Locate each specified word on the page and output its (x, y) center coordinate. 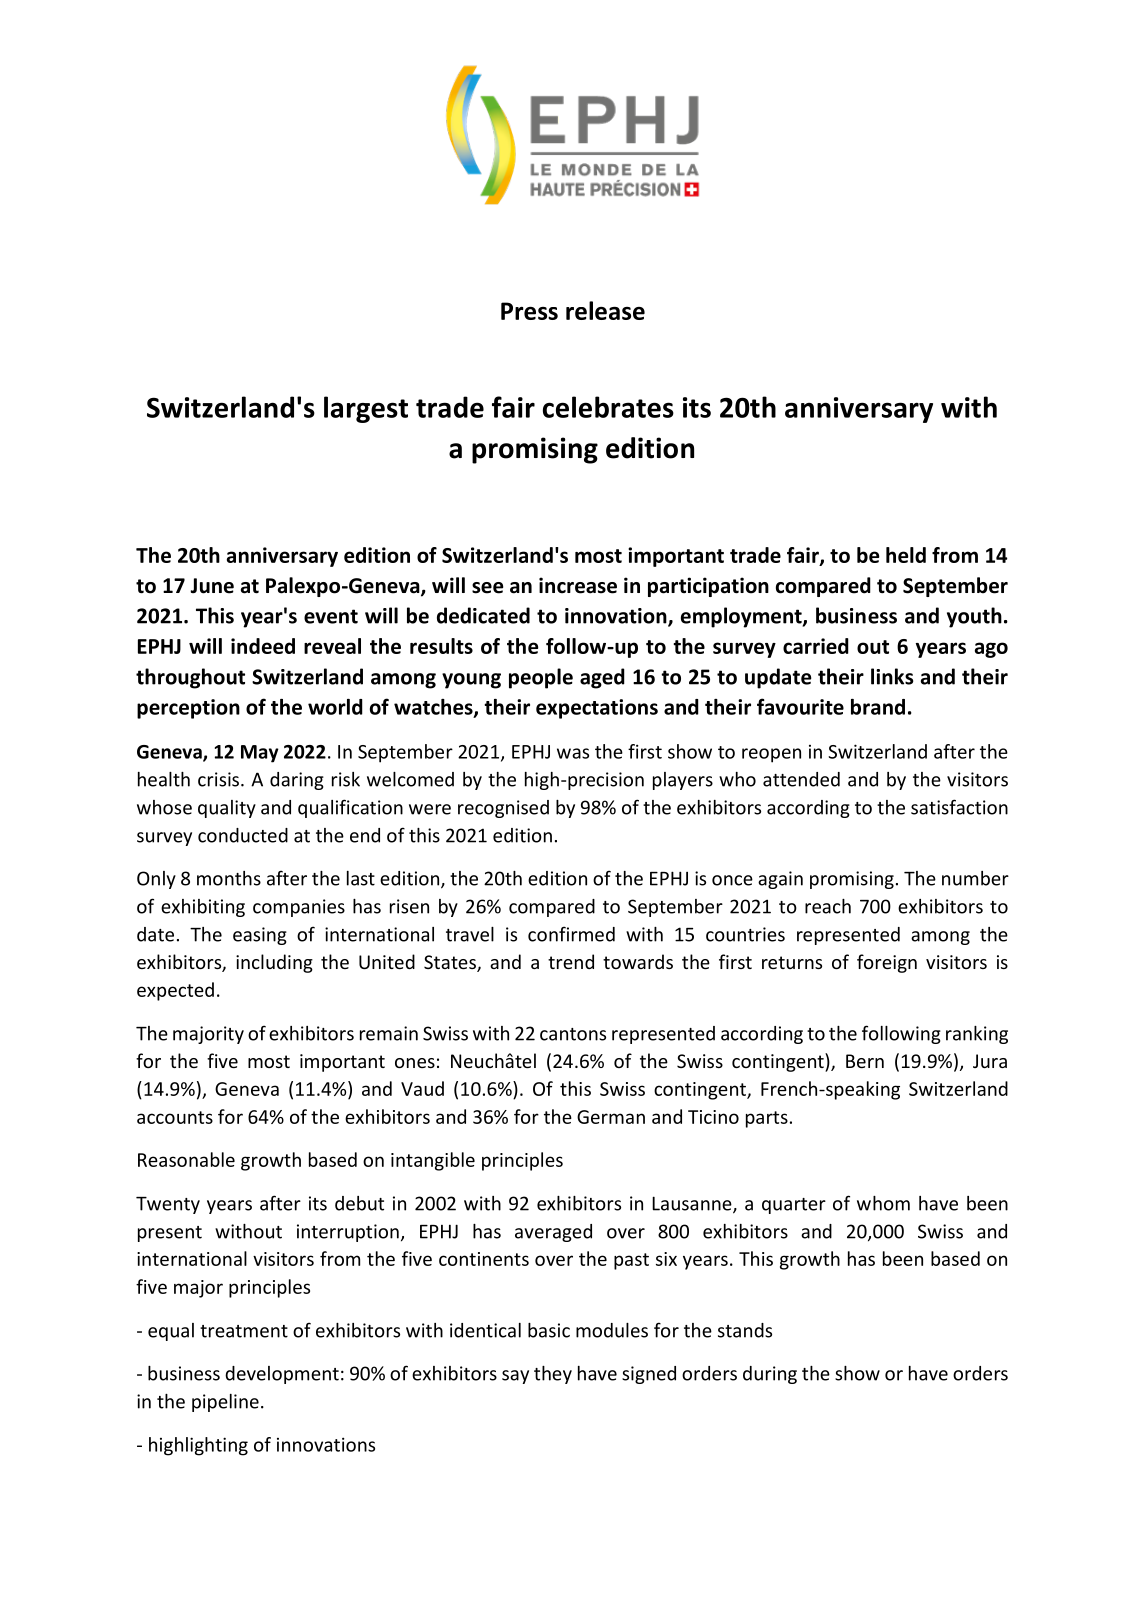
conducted (243, 835)
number (975, 878)
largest (366, 409)
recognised (503, 809)
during (770, 1375)
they (553, 1375)
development (282, 1375)
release (605, 310)
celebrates (608, 407)
